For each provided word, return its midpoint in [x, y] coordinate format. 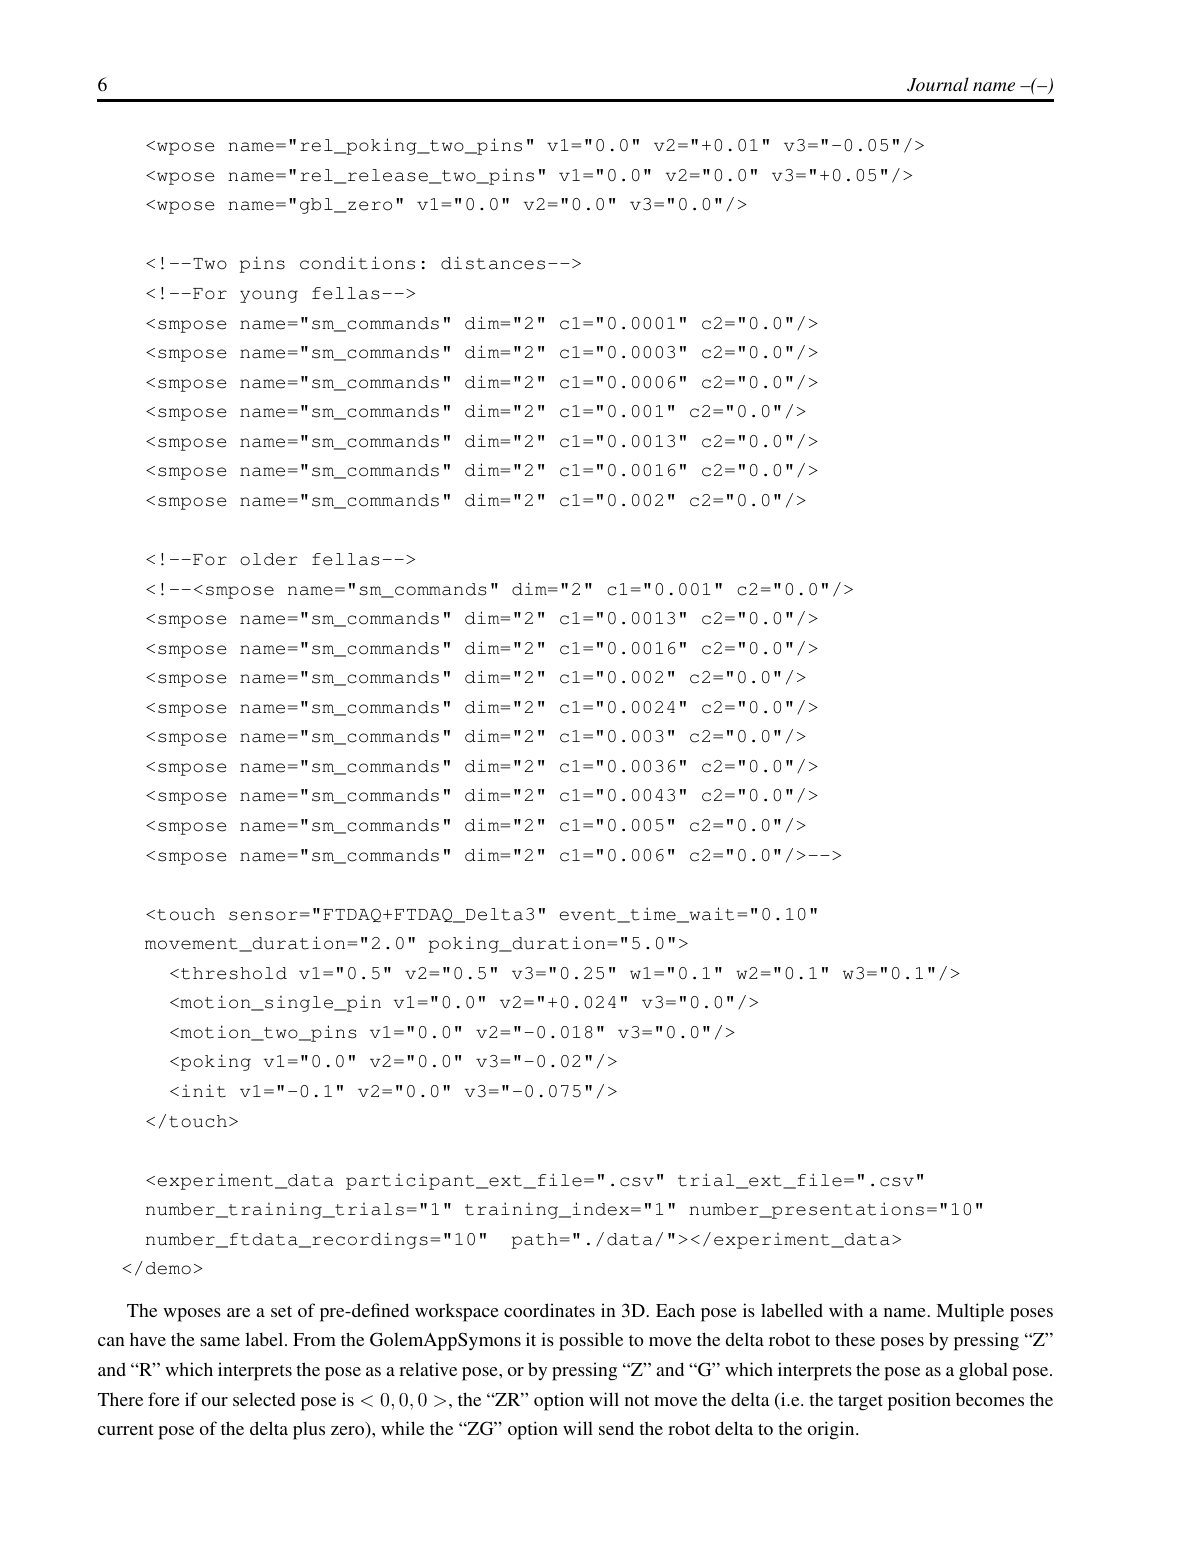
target [860, 1403]
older [269, 559]
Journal [938, 84]
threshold [234, 973]
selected [264, 1399]
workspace [457, 1312]
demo [168, 1268]
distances [493, 263]
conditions [357, 263]
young [269, 296]
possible [591, 1341]
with [846, 1310]
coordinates [549, 1310]
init [204, 1091]
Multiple [970, 1312]
